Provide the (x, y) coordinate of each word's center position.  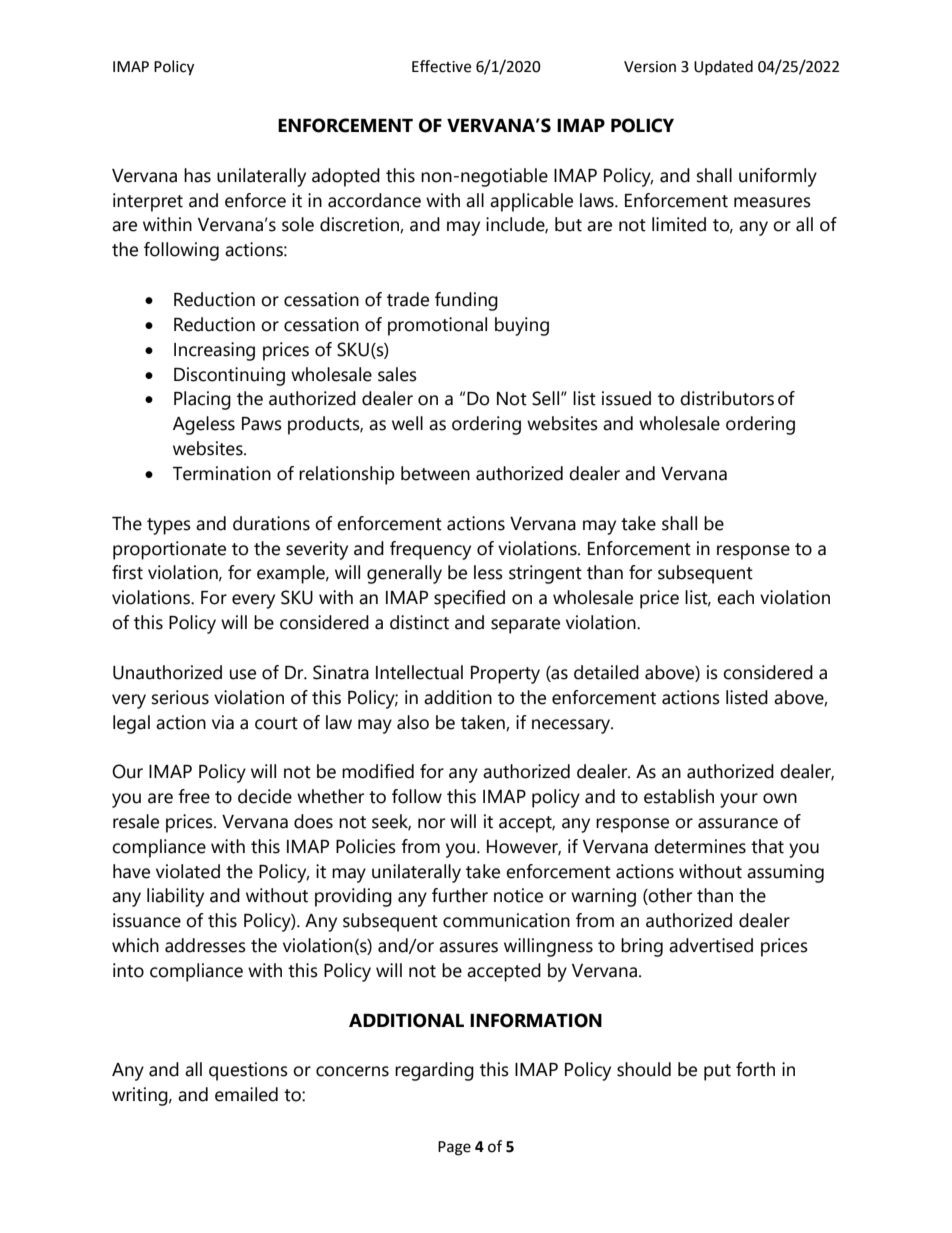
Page (454, 1148)
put (717, 1072)
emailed (246, 1094)
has (197, 175)
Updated (723, 67)
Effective (441, 66)
